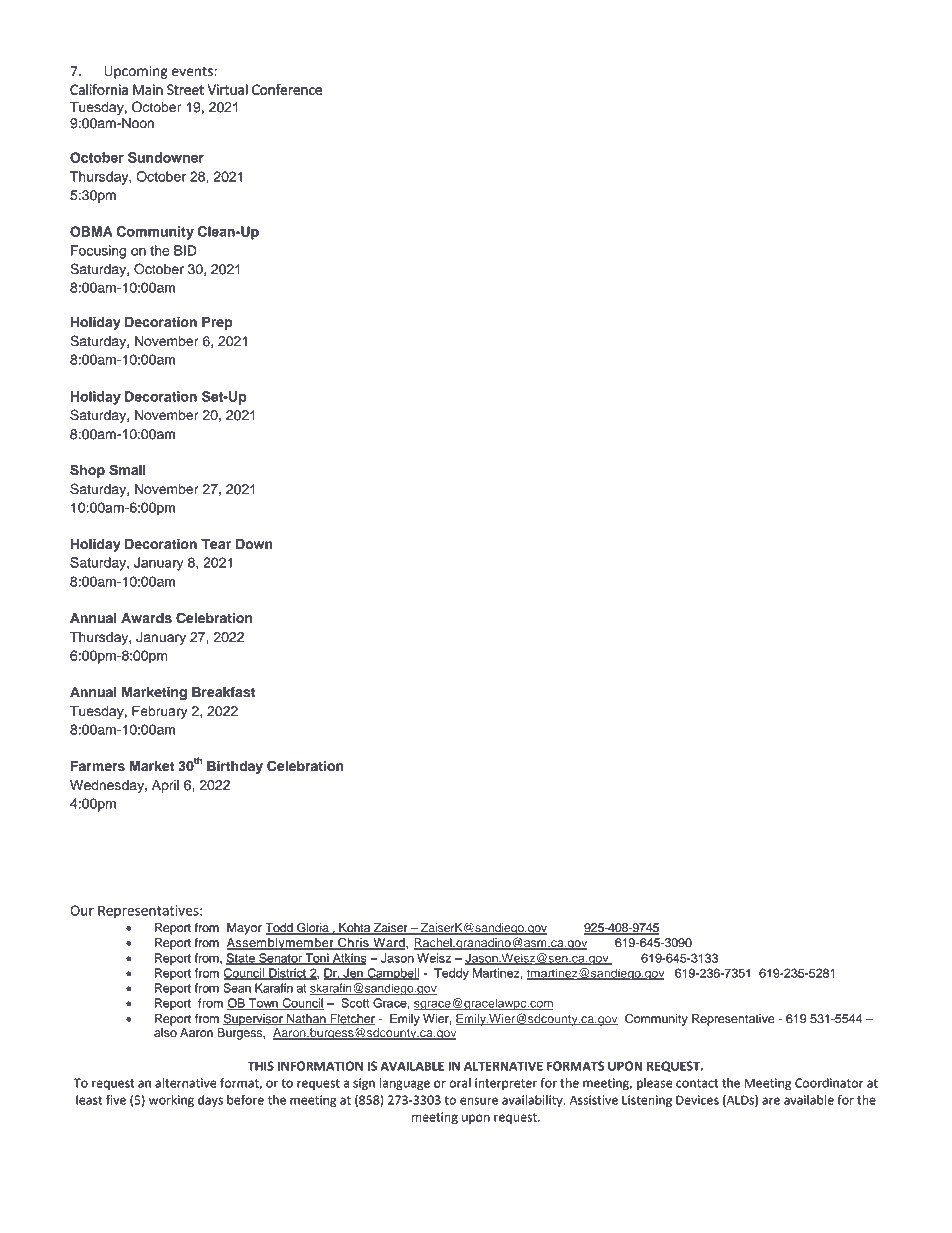 The image size is (952, 1233). I want to click on Teddy, so click(451, 974).
